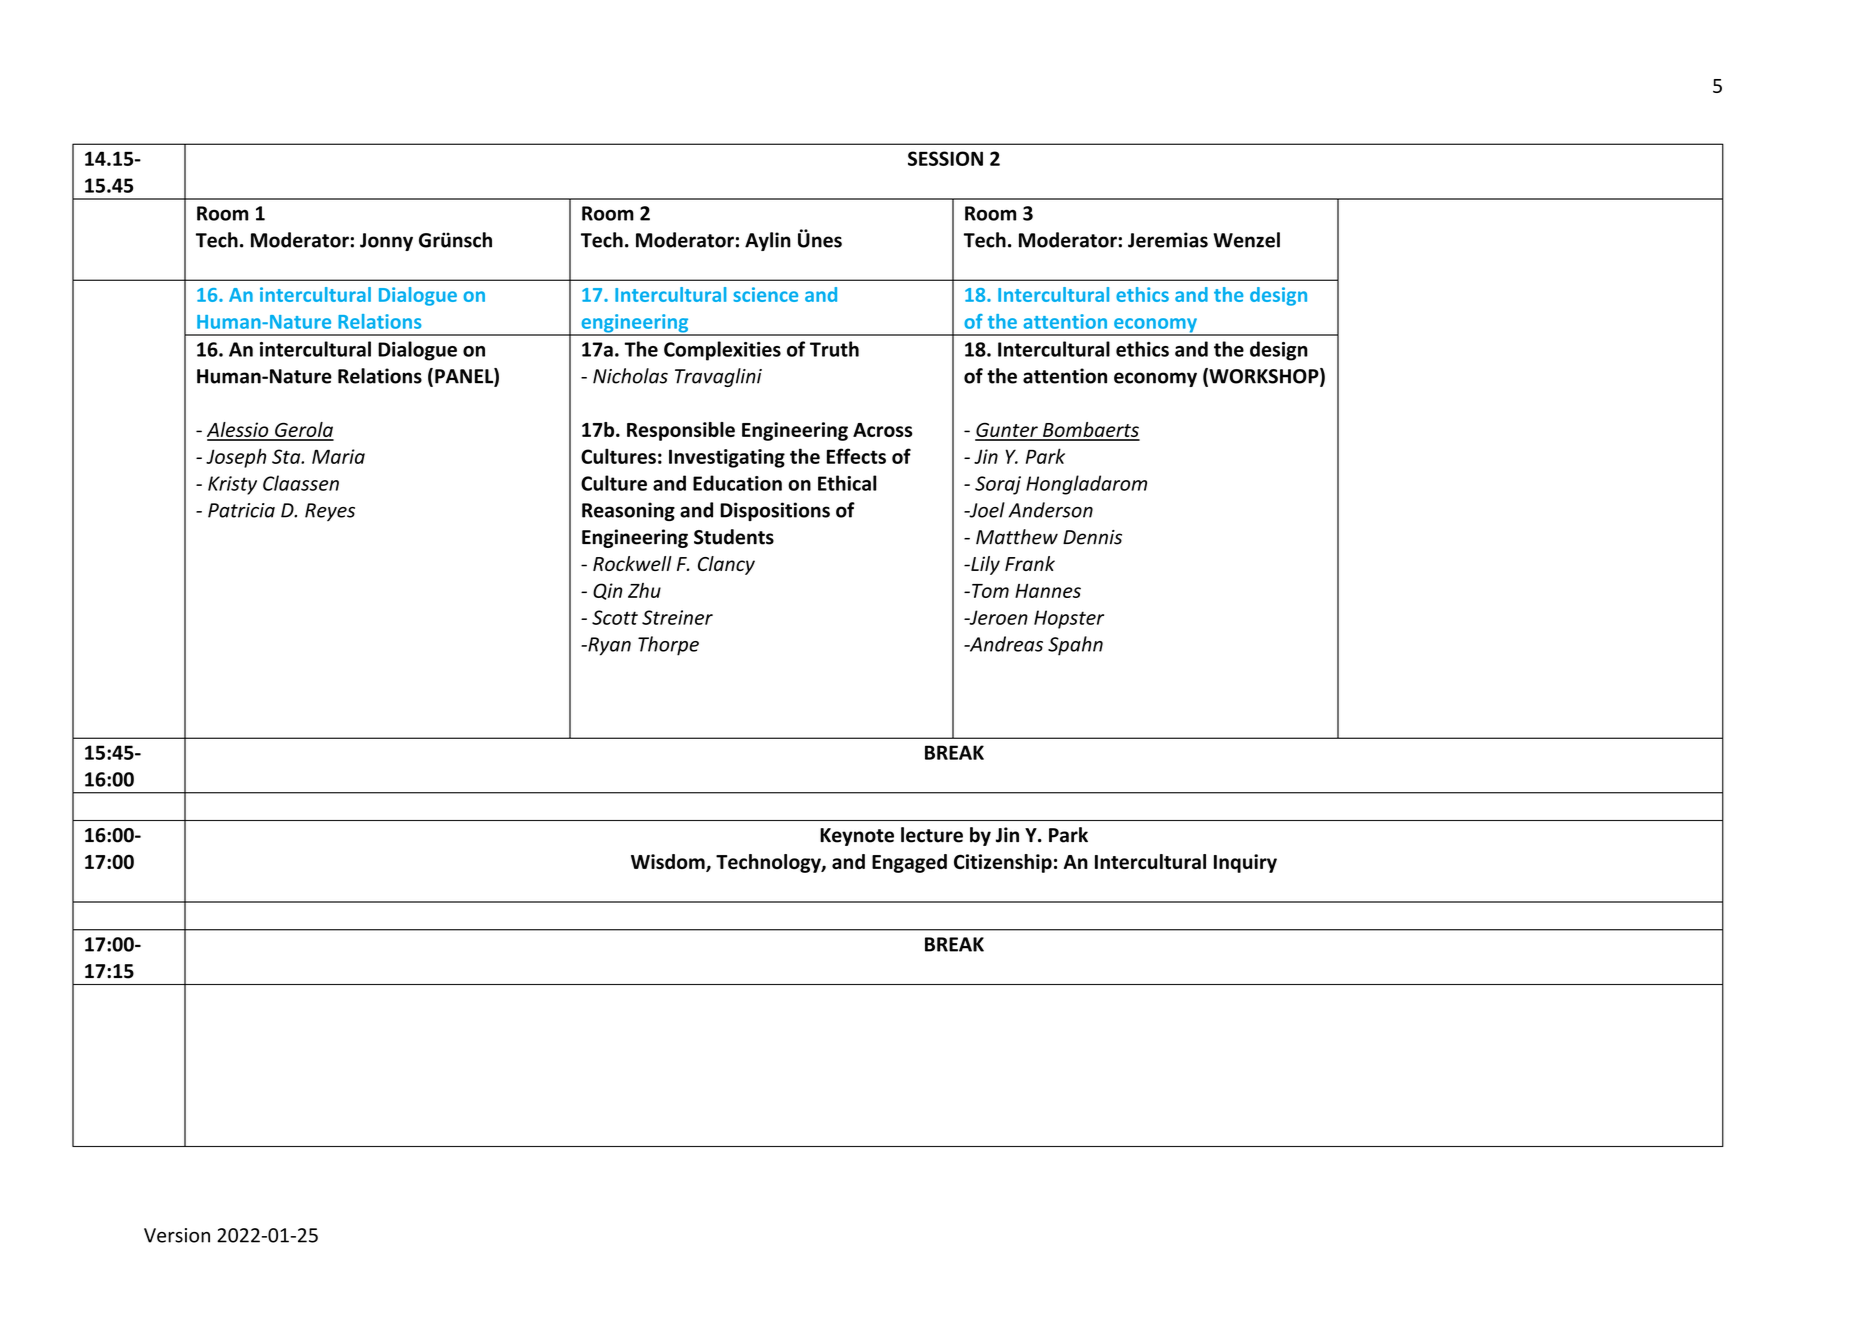 This screenshot has width=1867, height=1320. What do you see at coordinates (177, 1235) in the screenshot?
I see `Version` at bounding box center [177, 1235].
